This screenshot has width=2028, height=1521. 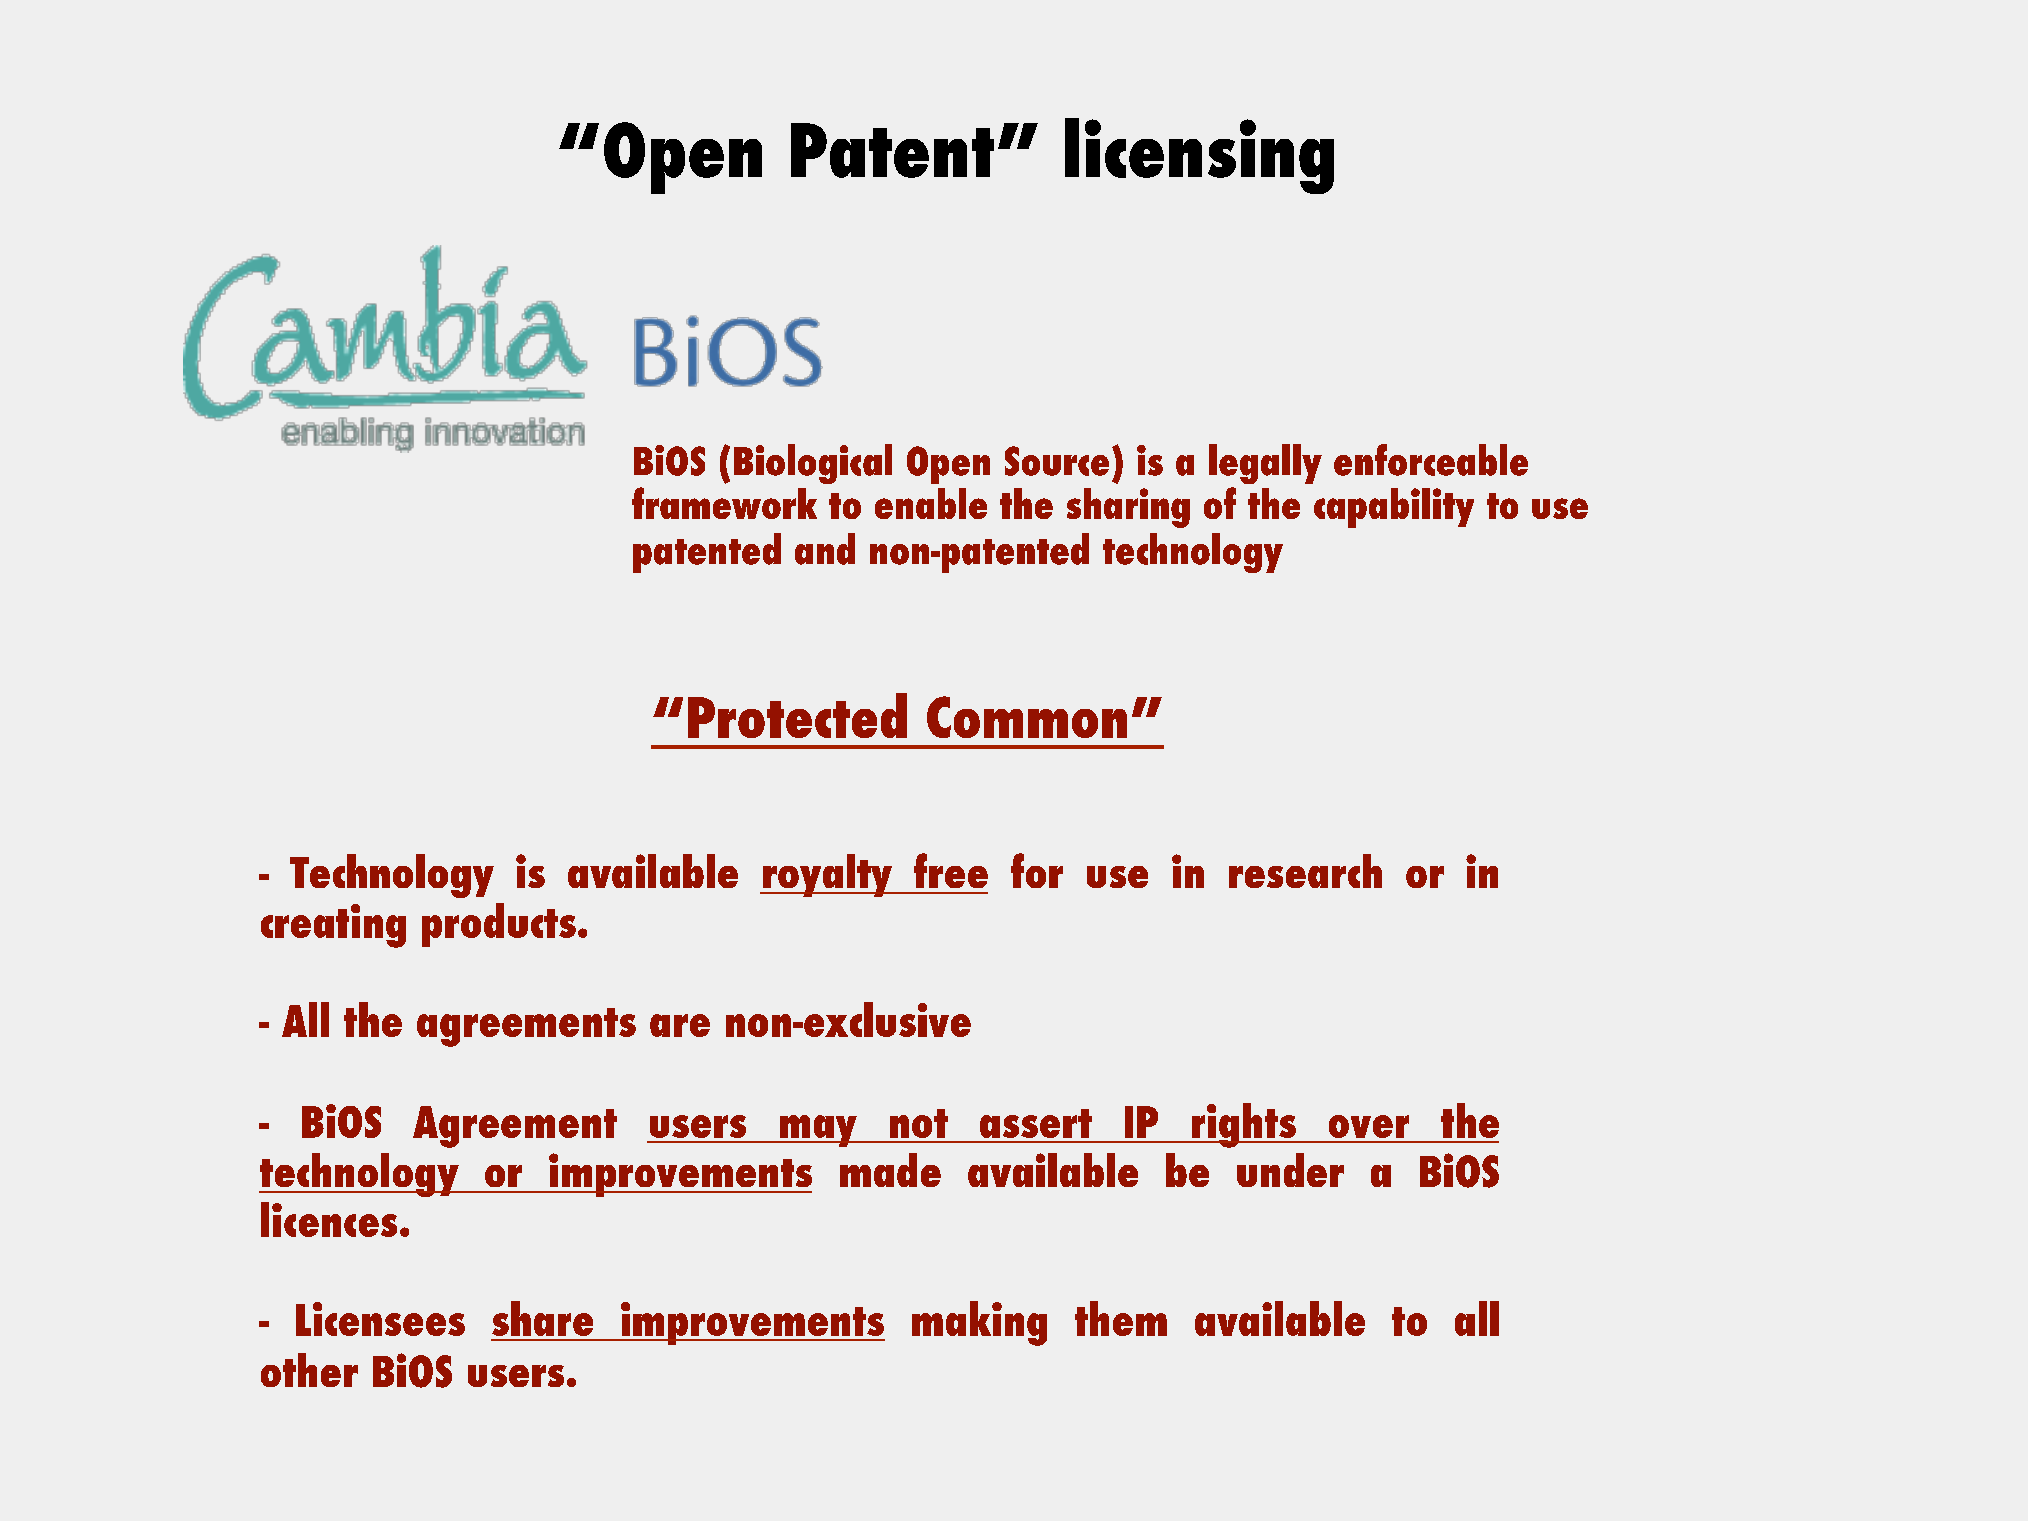 What do you see at coordinates (797, 715) in the screenshot?
I see `Protected` at bounding box center [797, 715].
